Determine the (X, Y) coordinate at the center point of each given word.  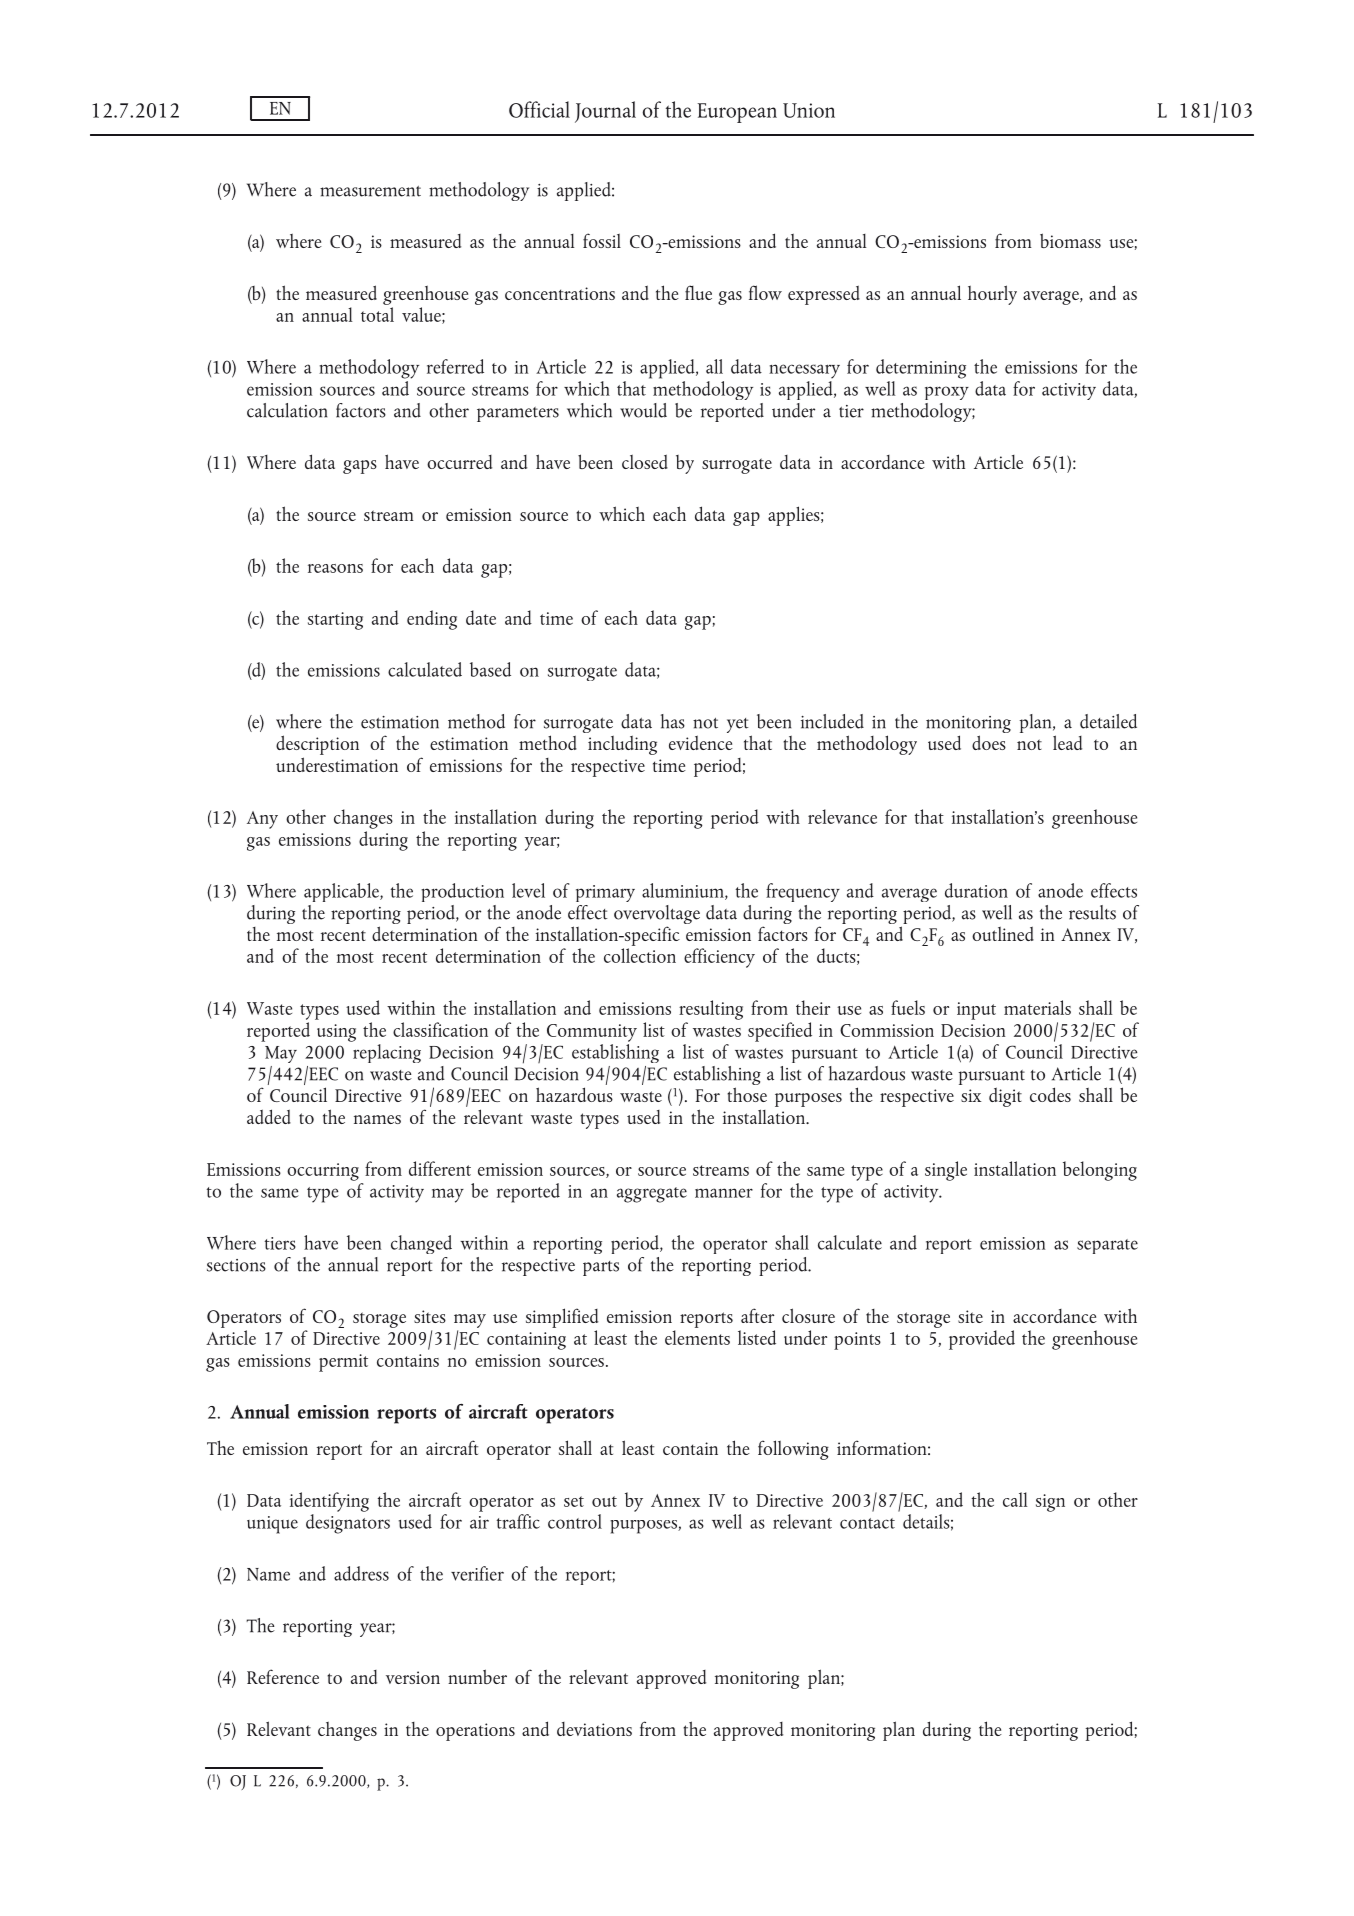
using (336, 1033)
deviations (594, 1729)
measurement (370, 191)
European (737, 113)
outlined (1003, 933)
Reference (283, 1676)
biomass (1070, 240)
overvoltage (657, 916)
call (1015, 1499)
